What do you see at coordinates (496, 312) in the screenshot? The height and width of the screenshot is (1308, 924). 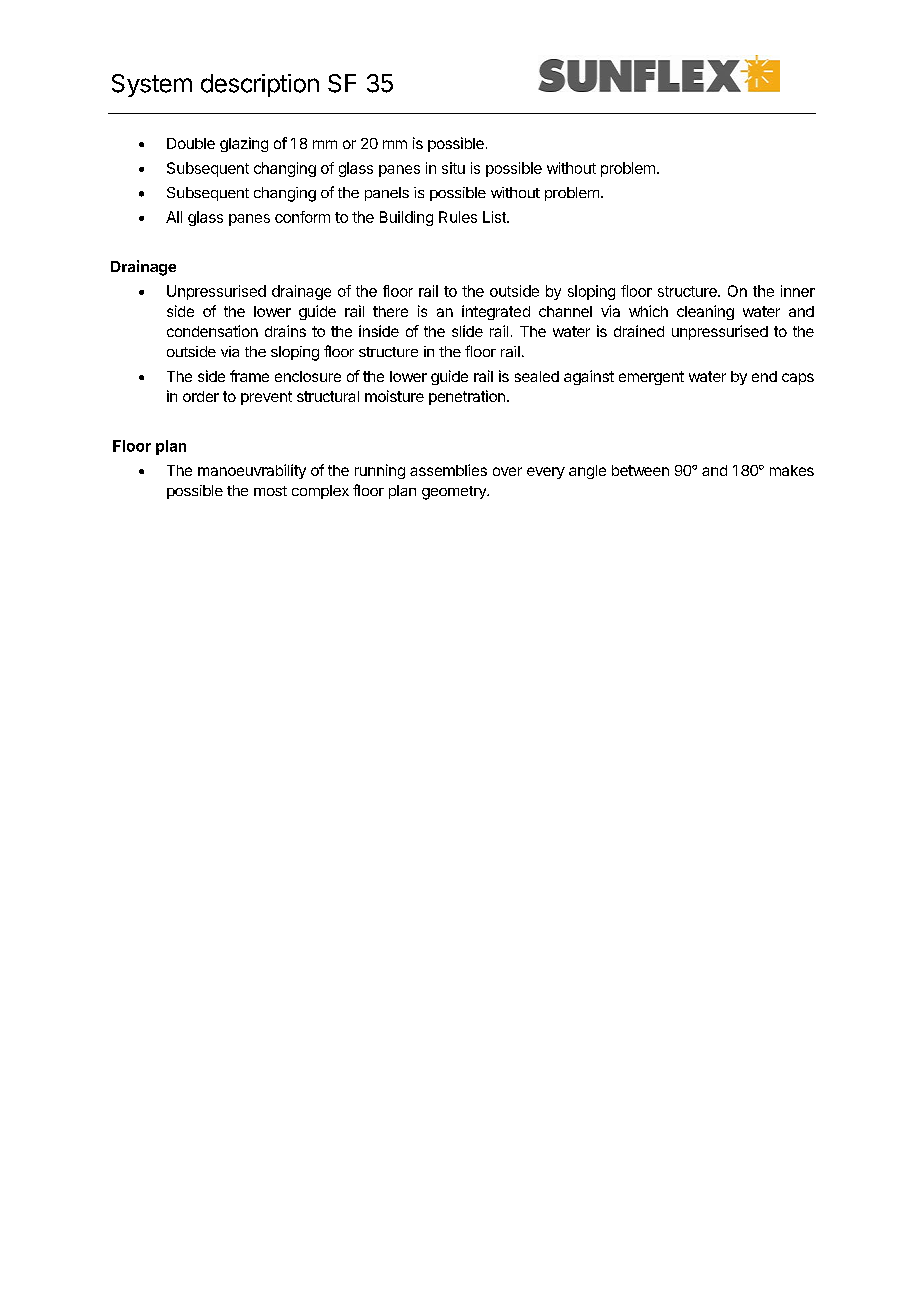 I see `integrated` at bounding box center [496, 312].
